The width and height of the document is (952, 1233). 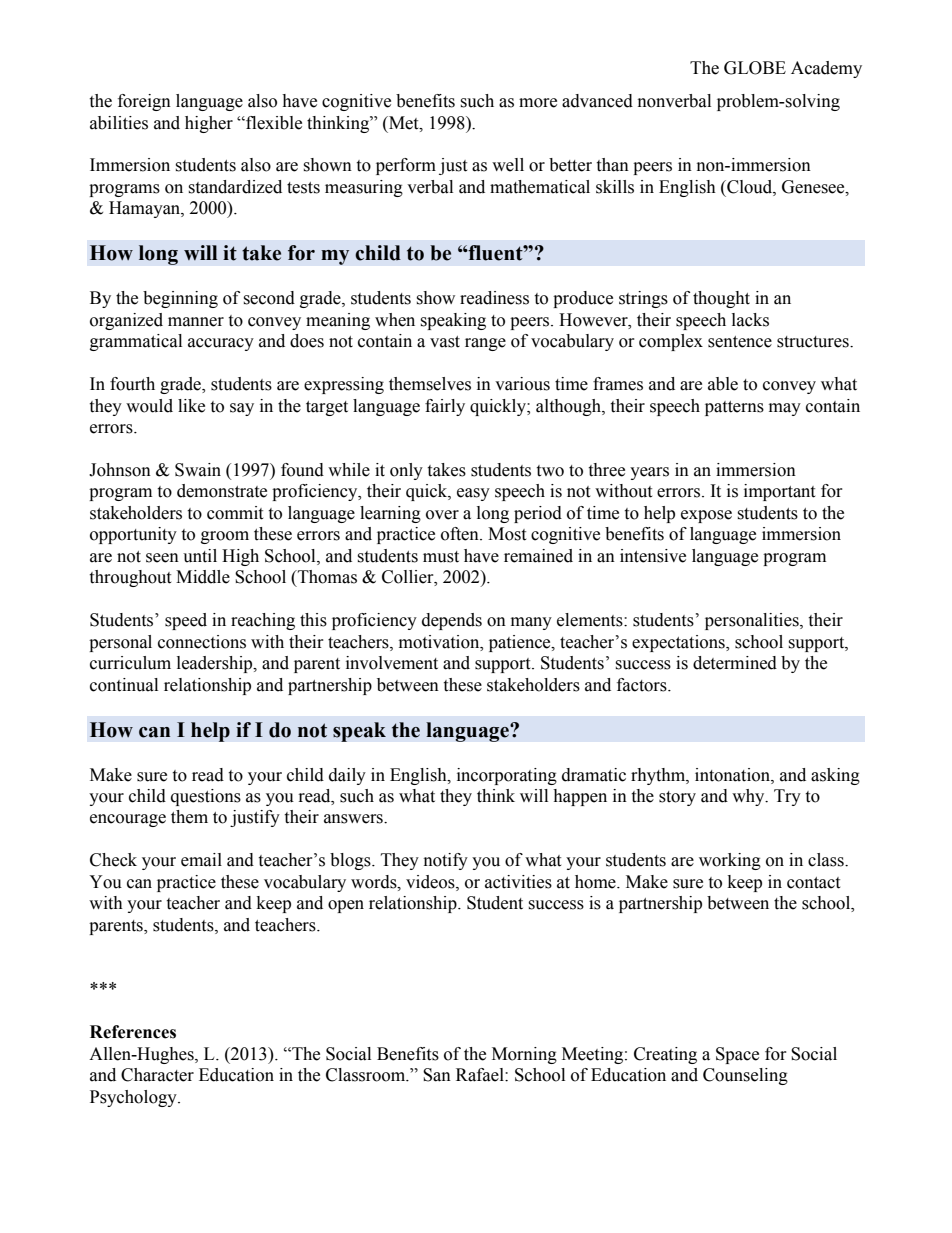 I want to click on foreign, so click(x=144, y=102).
